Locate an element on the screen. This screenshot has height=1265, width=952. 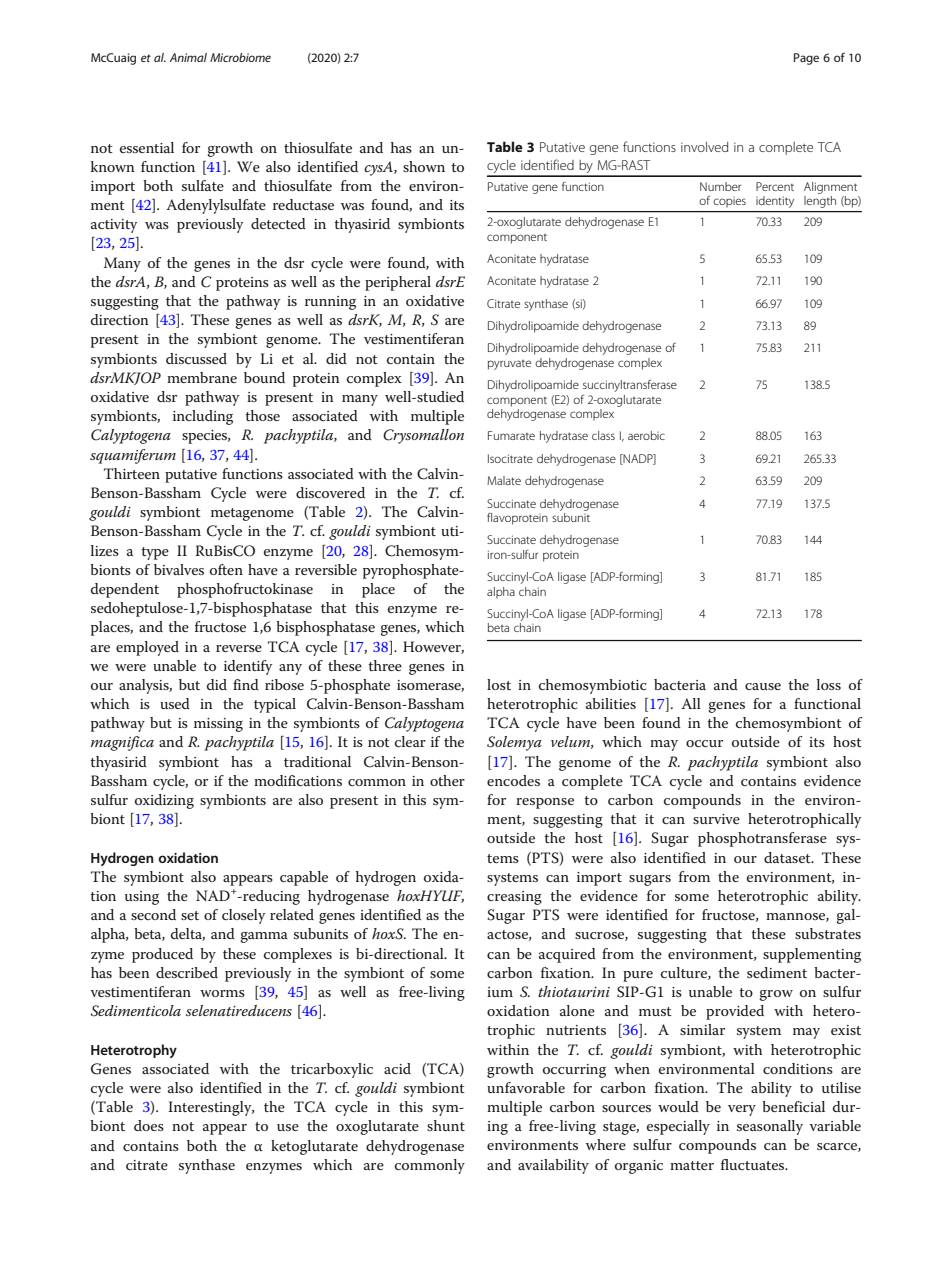
oxidizing is located at coordinates (164, 801).
